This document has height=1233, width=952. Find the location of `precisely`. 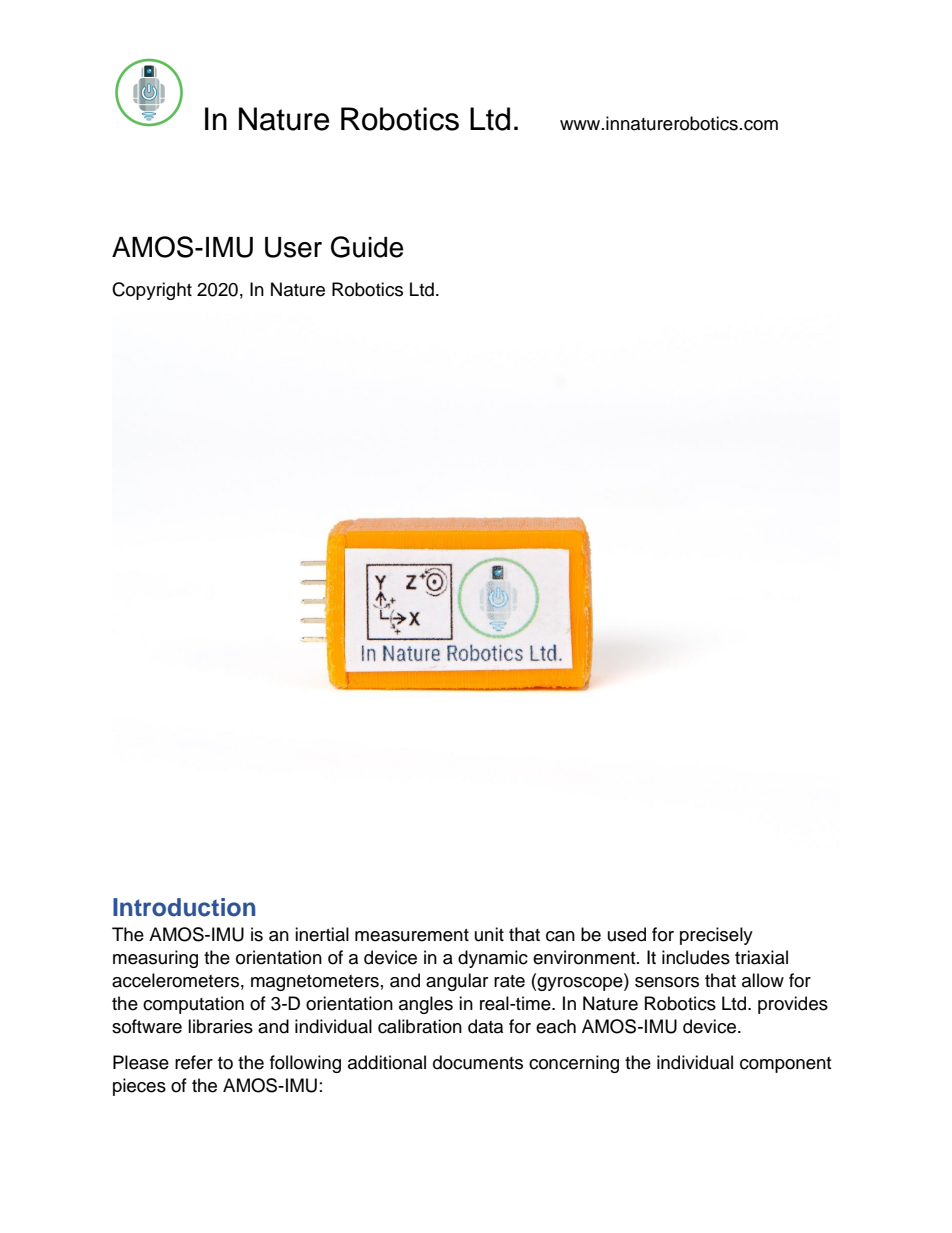

precisely is located at coordinates (716, 936).
